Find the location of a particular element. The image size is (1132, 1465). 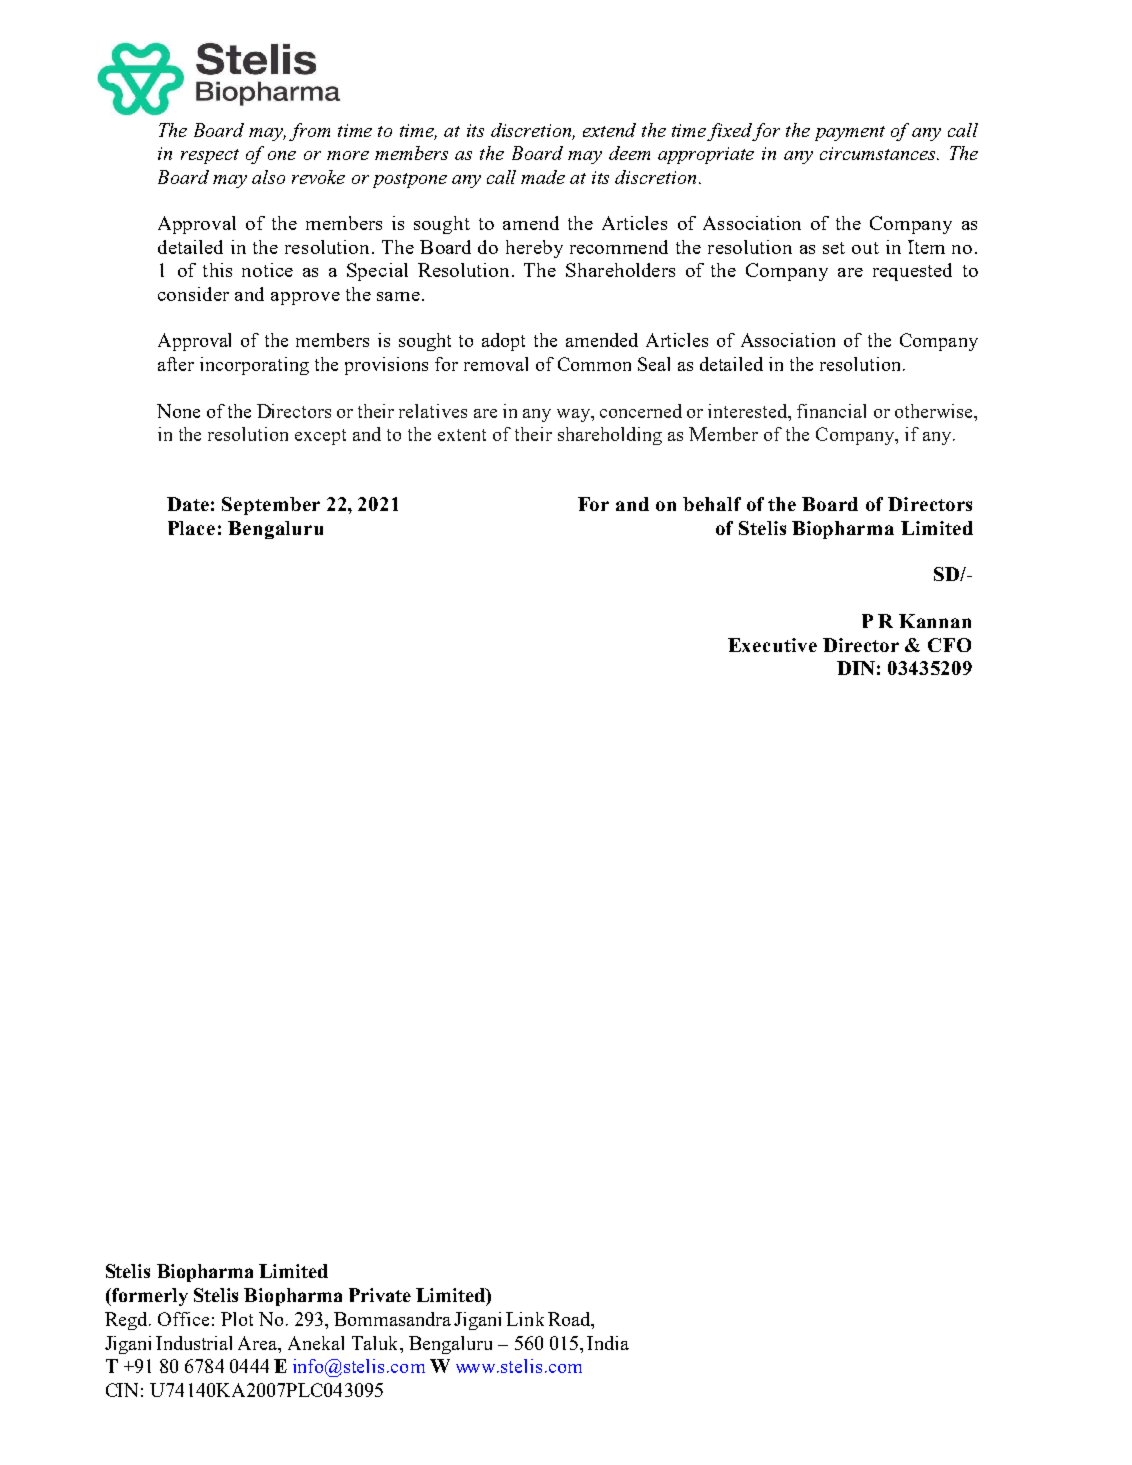

Plot is located at coordinates (237, 1319).
